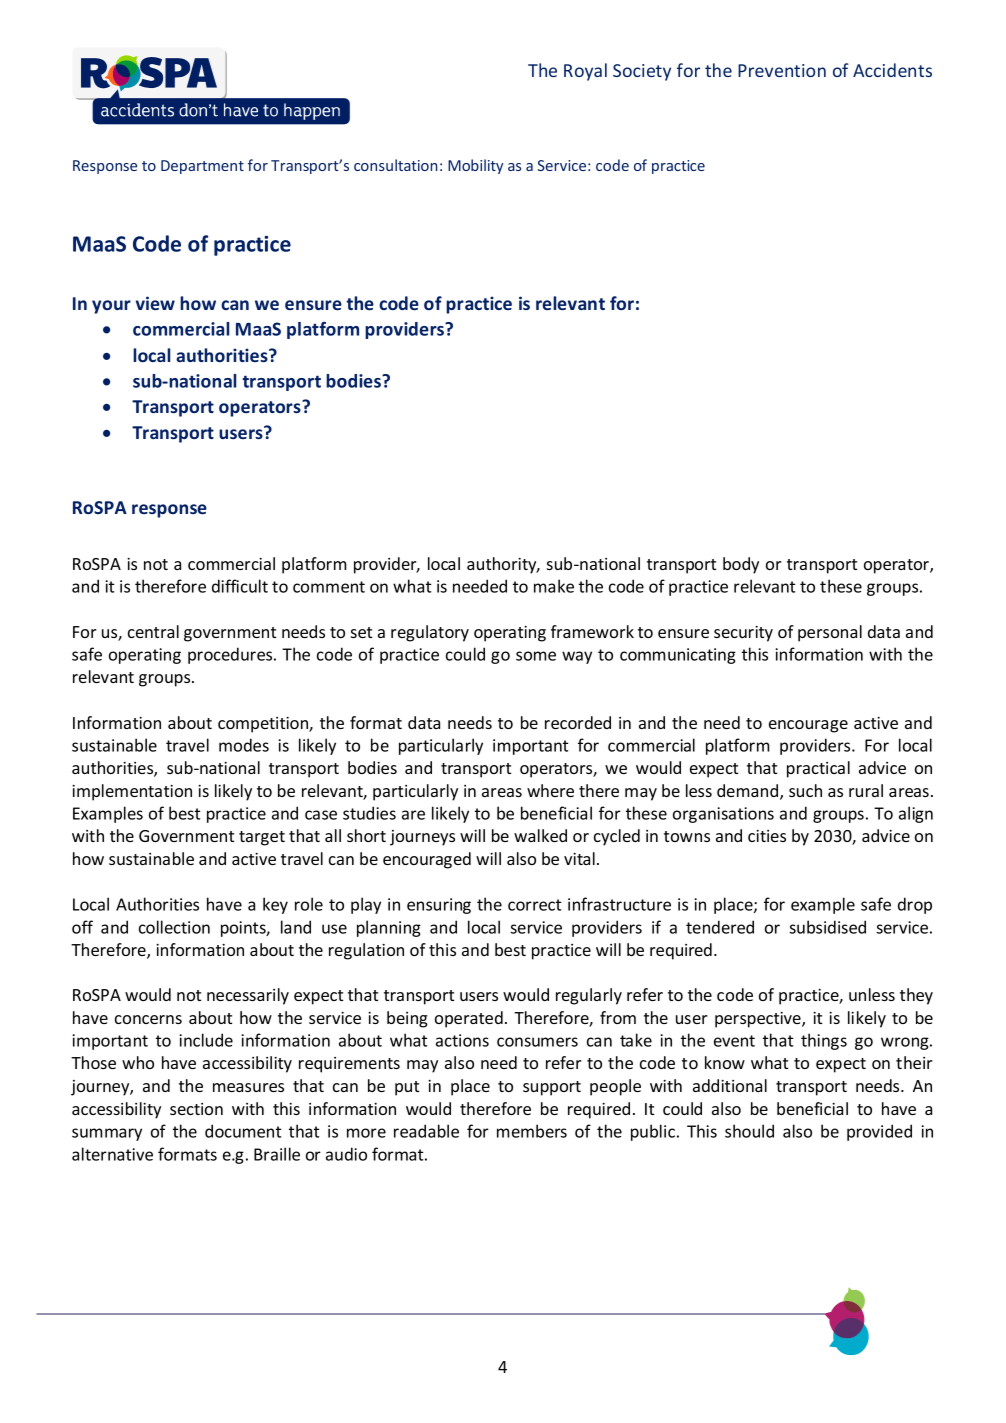 The height and width of the screenshot is (1423, 1006). I want to click on Society, so click(642, 72).
